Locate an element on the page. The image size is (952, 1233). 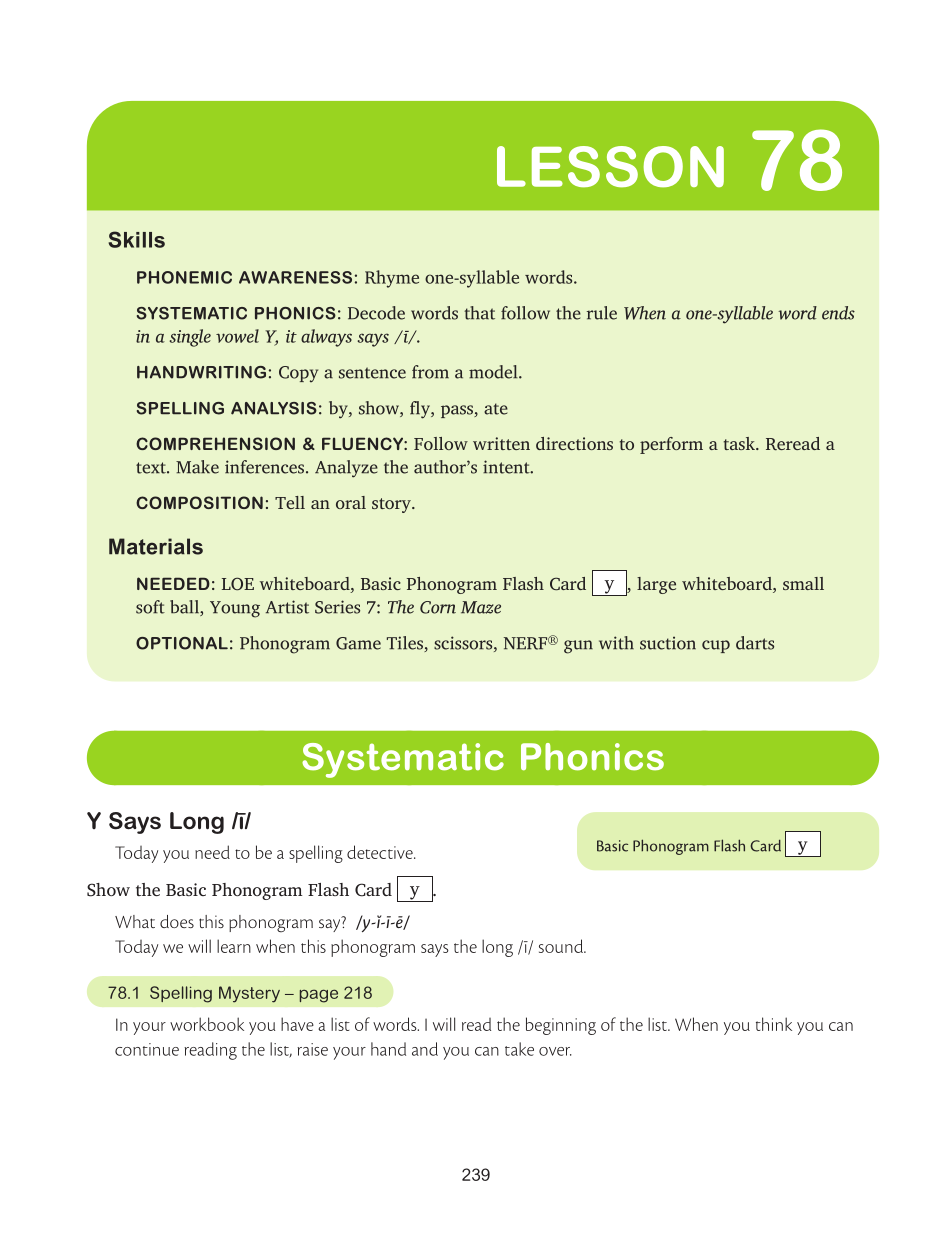
think is located at coordinates (774, 1024).
